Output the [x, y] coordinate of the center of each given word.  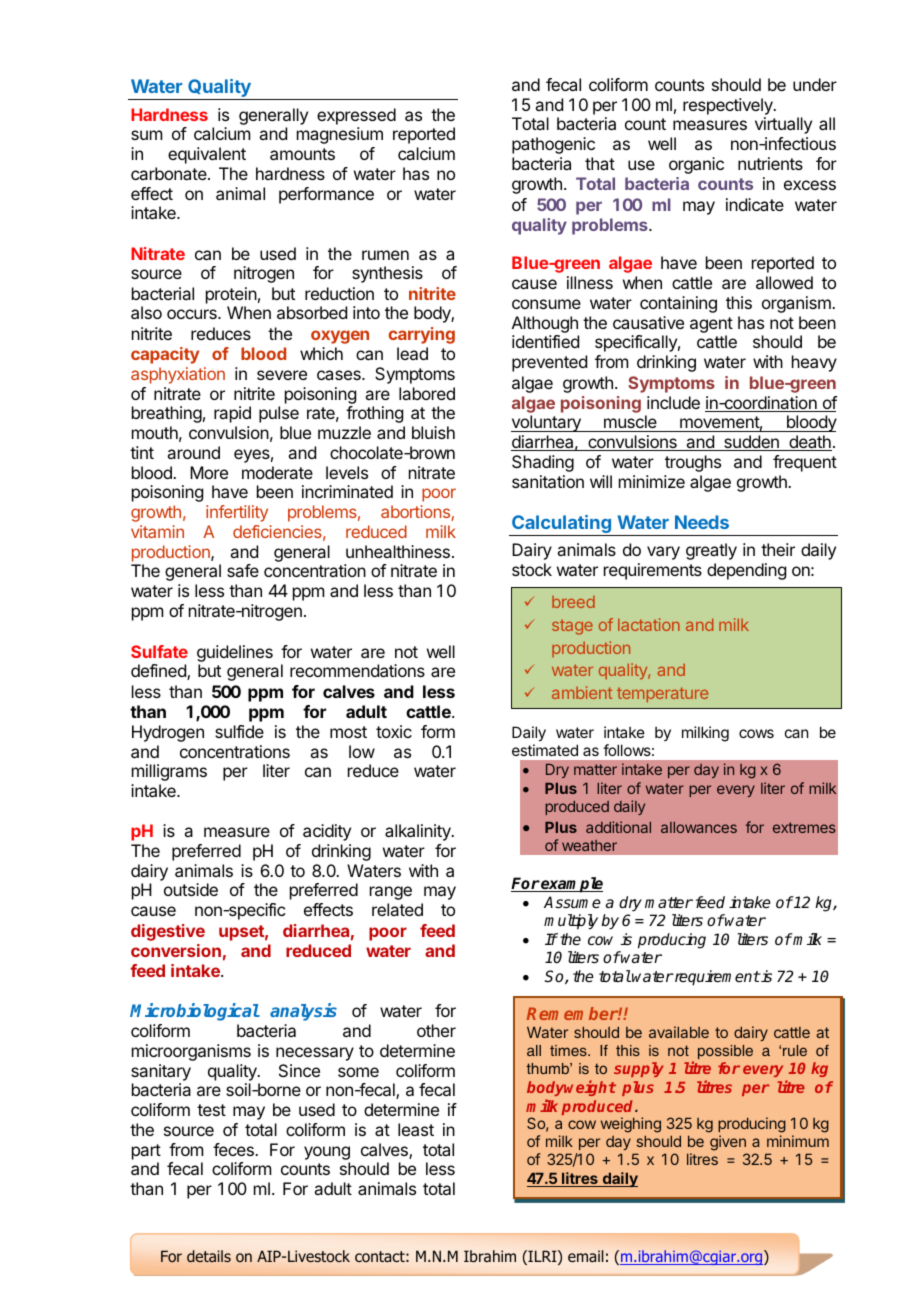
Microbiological [195, 1012]
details [209, 1256]
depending [746, 571]
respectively [729, 106]
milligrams [169, 772]
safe [243, 570]
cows [756, 733]
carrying [421, 335]
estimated [545, 750]
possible [725, 1052]
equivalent [207, 155]
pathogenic [553, 145]
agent [711, 325]
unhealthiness [398, 551]
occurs [193, 314]
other [436, 1030]
